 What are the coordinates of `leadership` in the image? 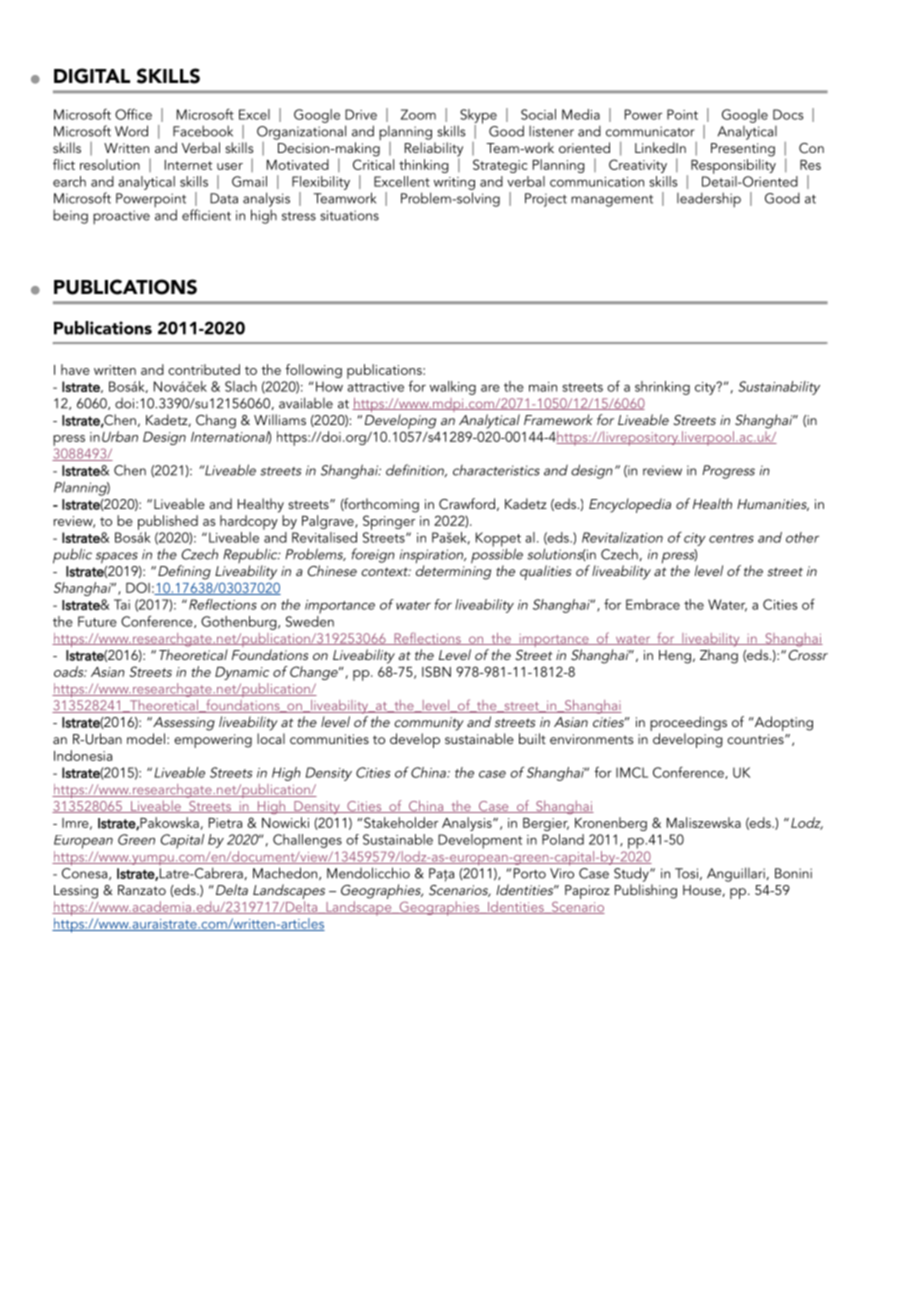 It's located at (709, 199).
